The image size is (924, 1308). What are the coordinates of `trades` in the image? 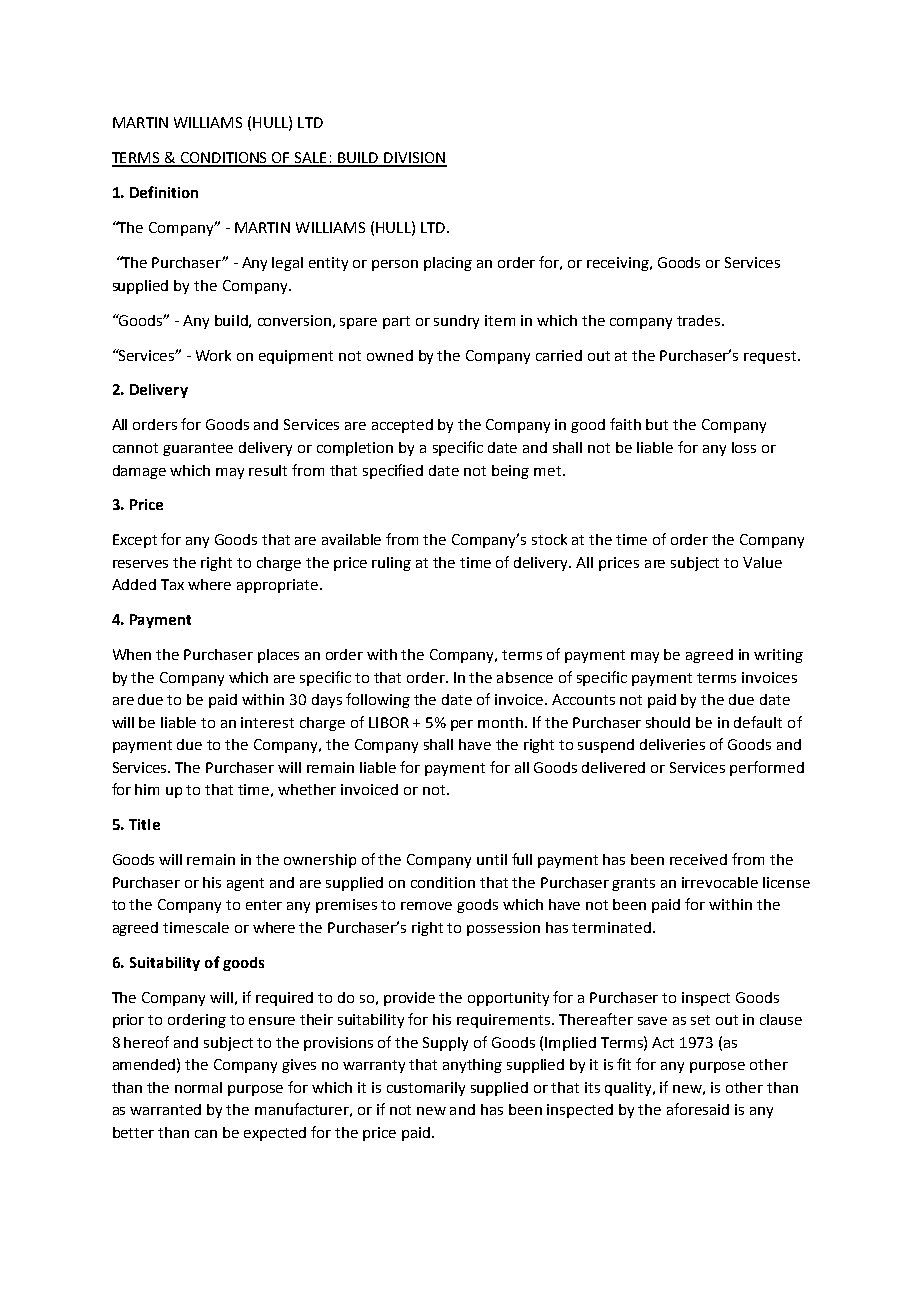 It's located at (700, 320).
